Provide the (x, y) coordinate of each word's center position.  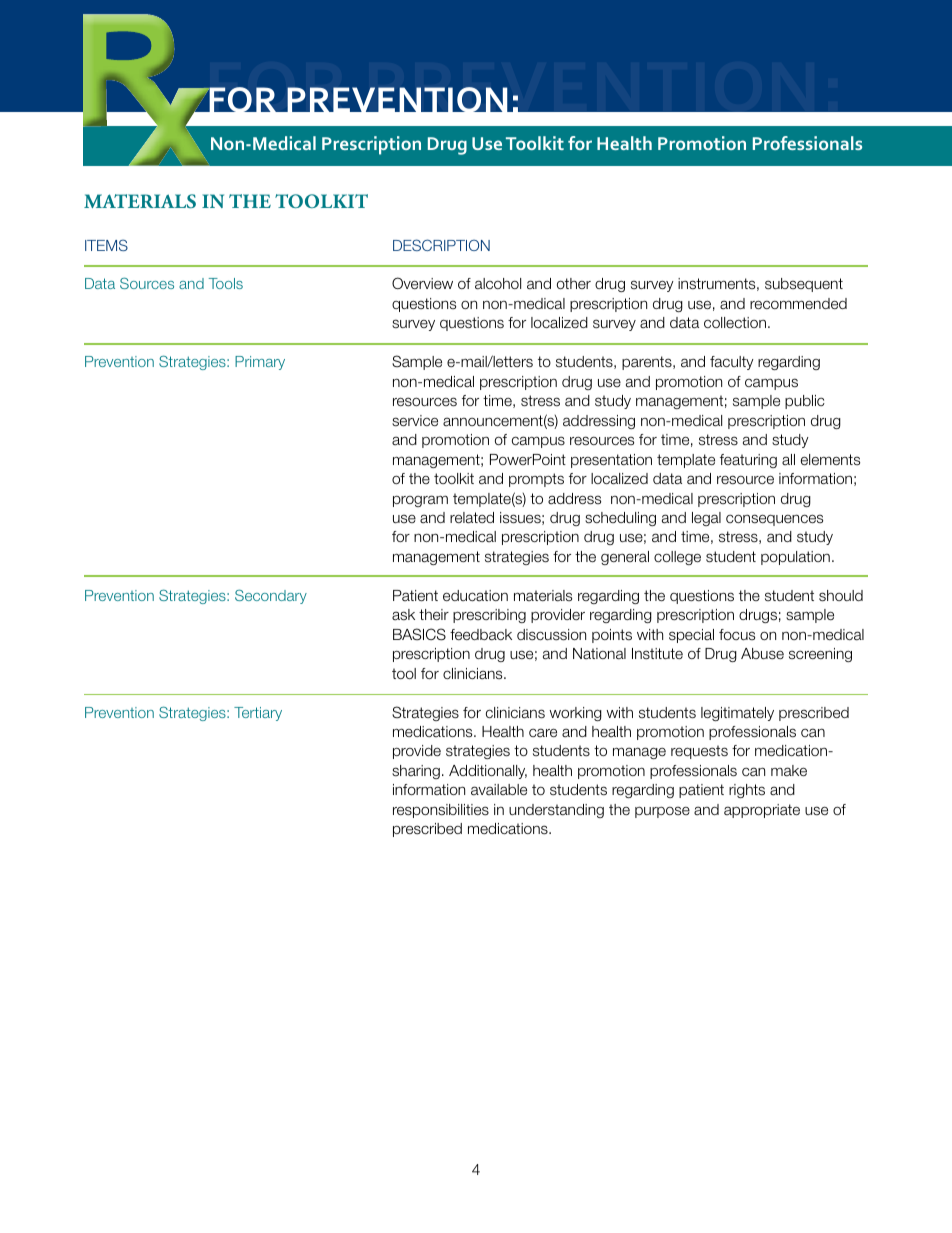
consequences (774, 520)
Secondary (271, 596)
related (472, 518)
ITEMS (106, 245)
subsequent (804, 285)
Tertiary (258, 714)
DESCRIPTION (441, 245)
